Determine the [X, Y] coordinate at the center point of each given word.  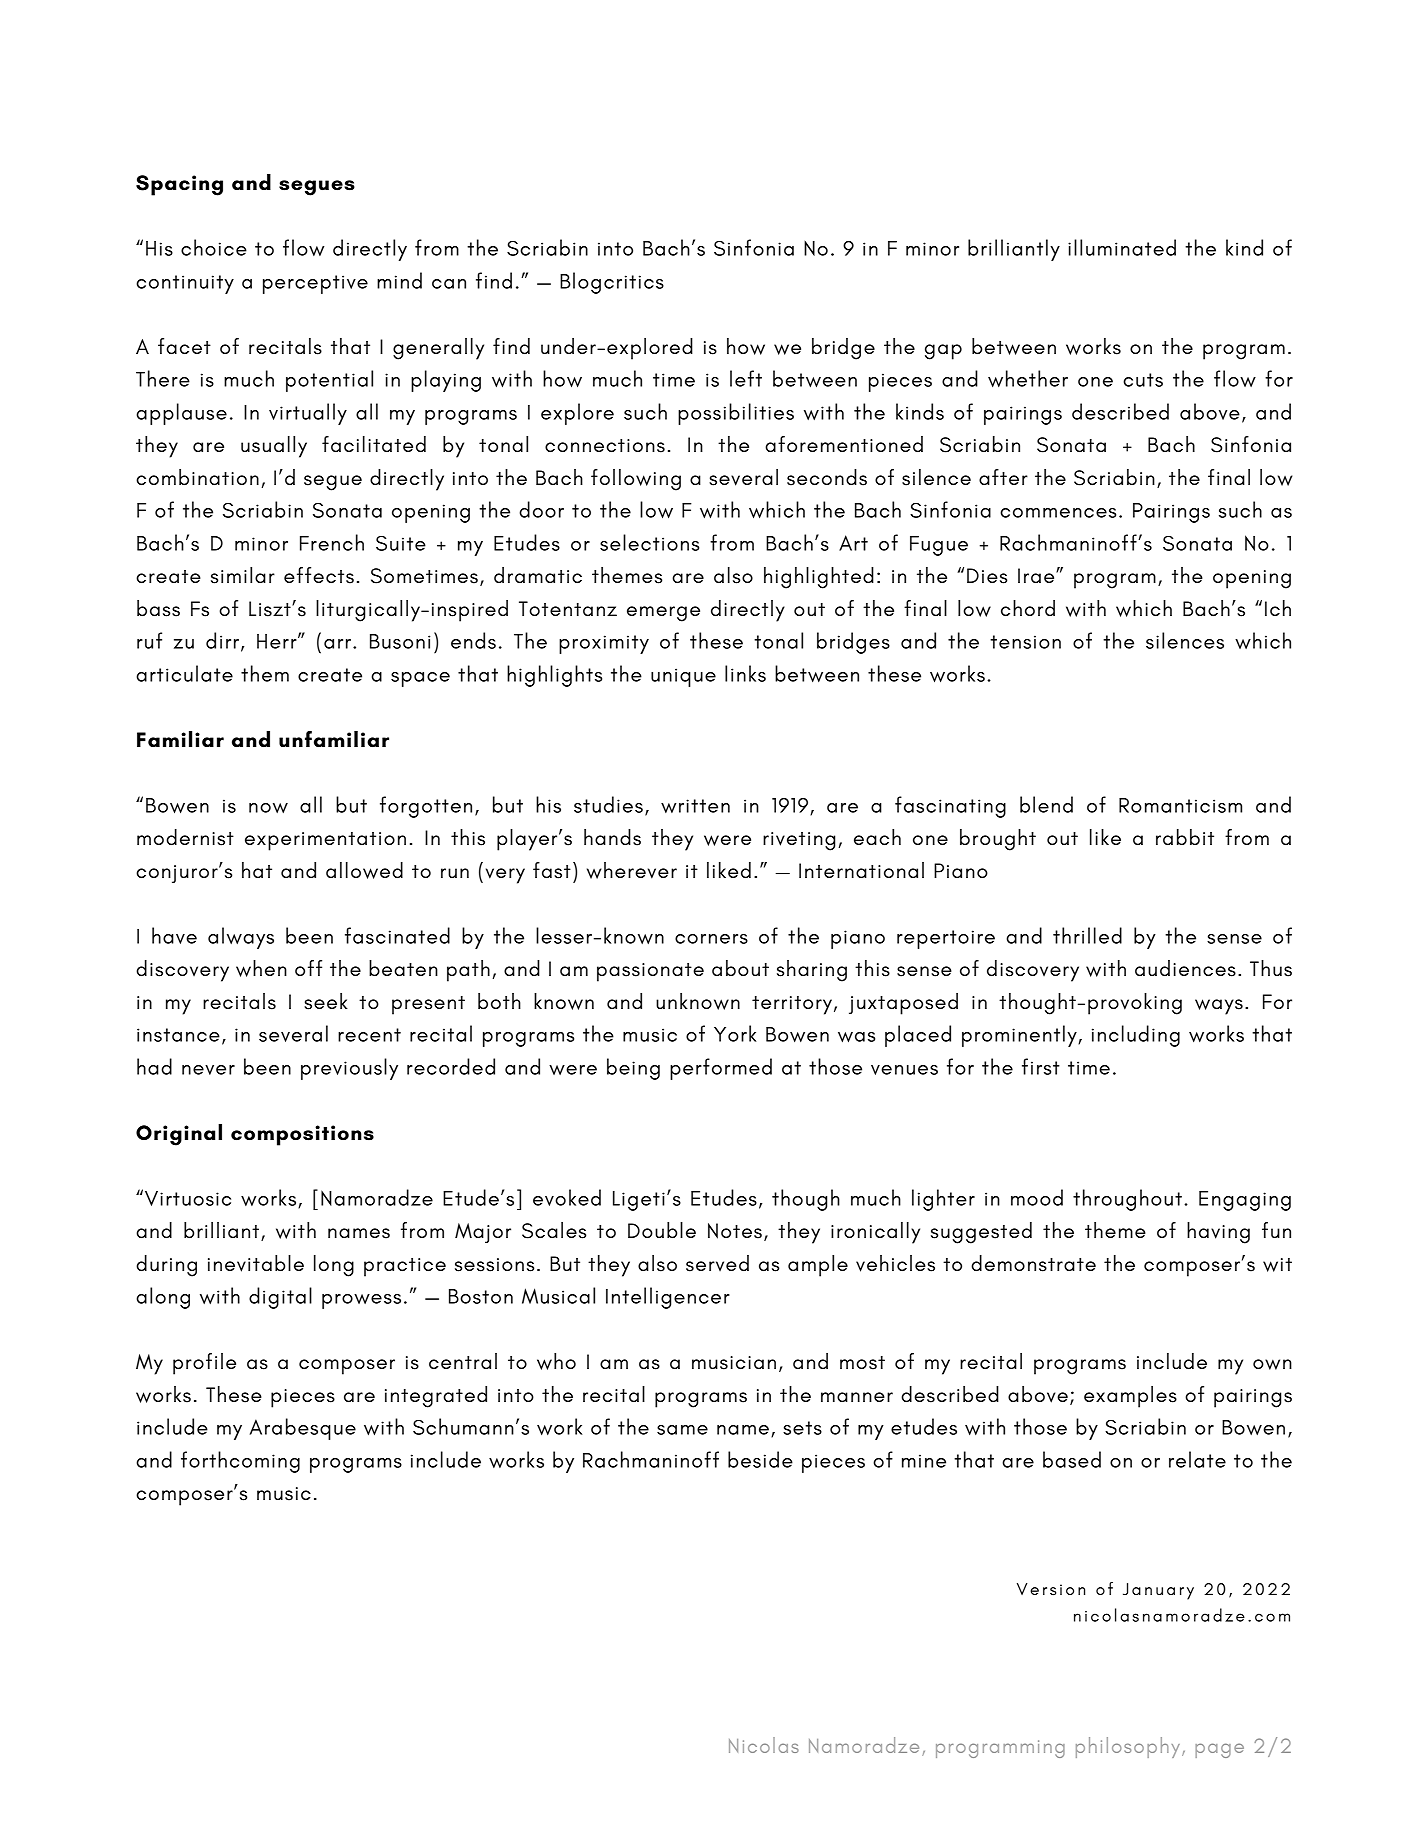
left [746, 378]
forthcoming [240, 1462]
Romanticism [1180, 805]
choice [214, 247]
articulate [184, 673]
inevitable [256, 1263]
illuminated [1122, 247]
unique [683, 677]
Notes [735, 1231]
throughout [1127, 1200]
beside [760, 1459]
